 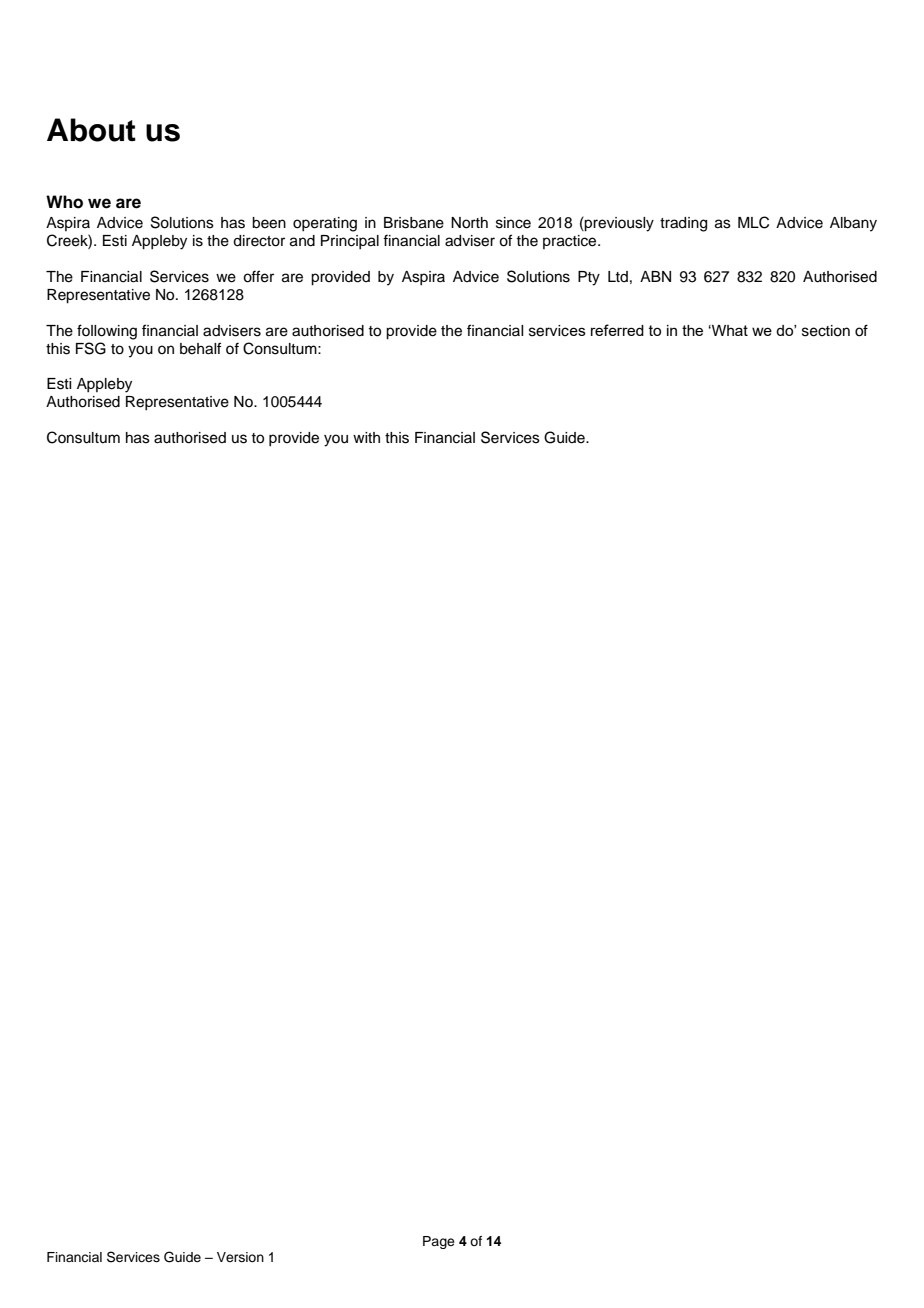 I want to click on with, so click(x=366, y=437).
